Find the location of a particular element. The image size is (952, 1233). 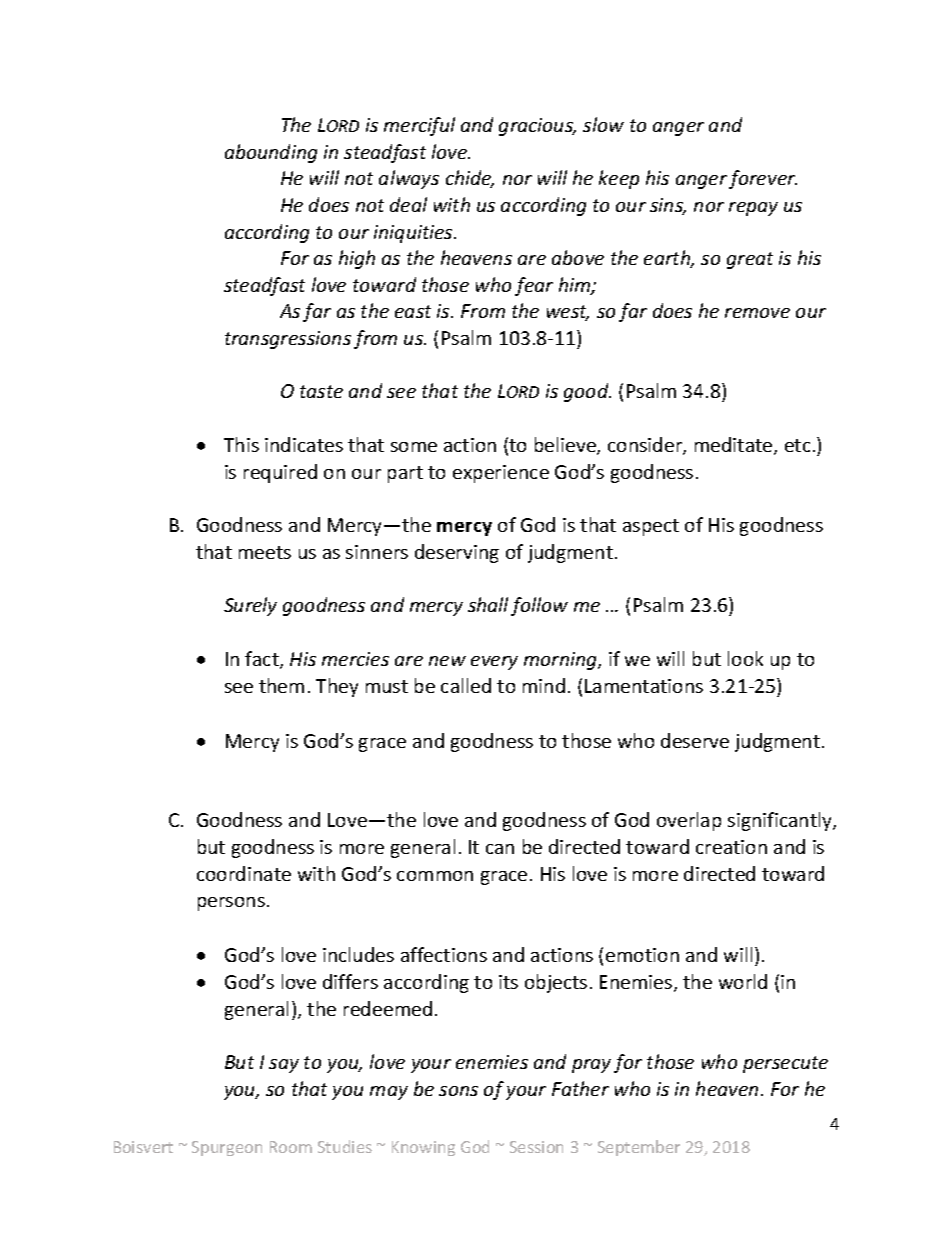

Room is located at coordinates (291, 1147).
